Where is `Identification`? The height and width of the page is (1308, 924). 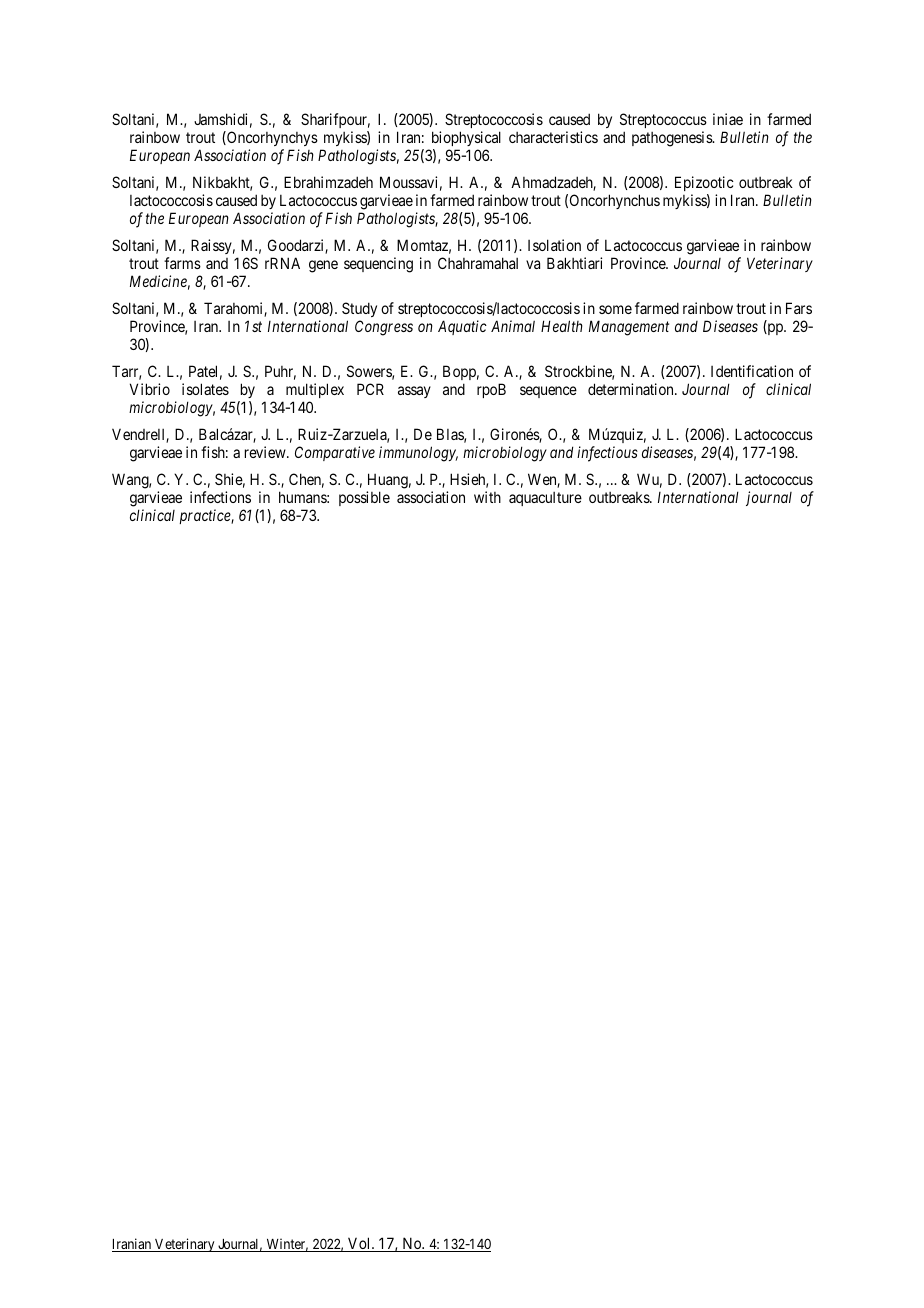 Identification is located at coordinates (752, 371).
